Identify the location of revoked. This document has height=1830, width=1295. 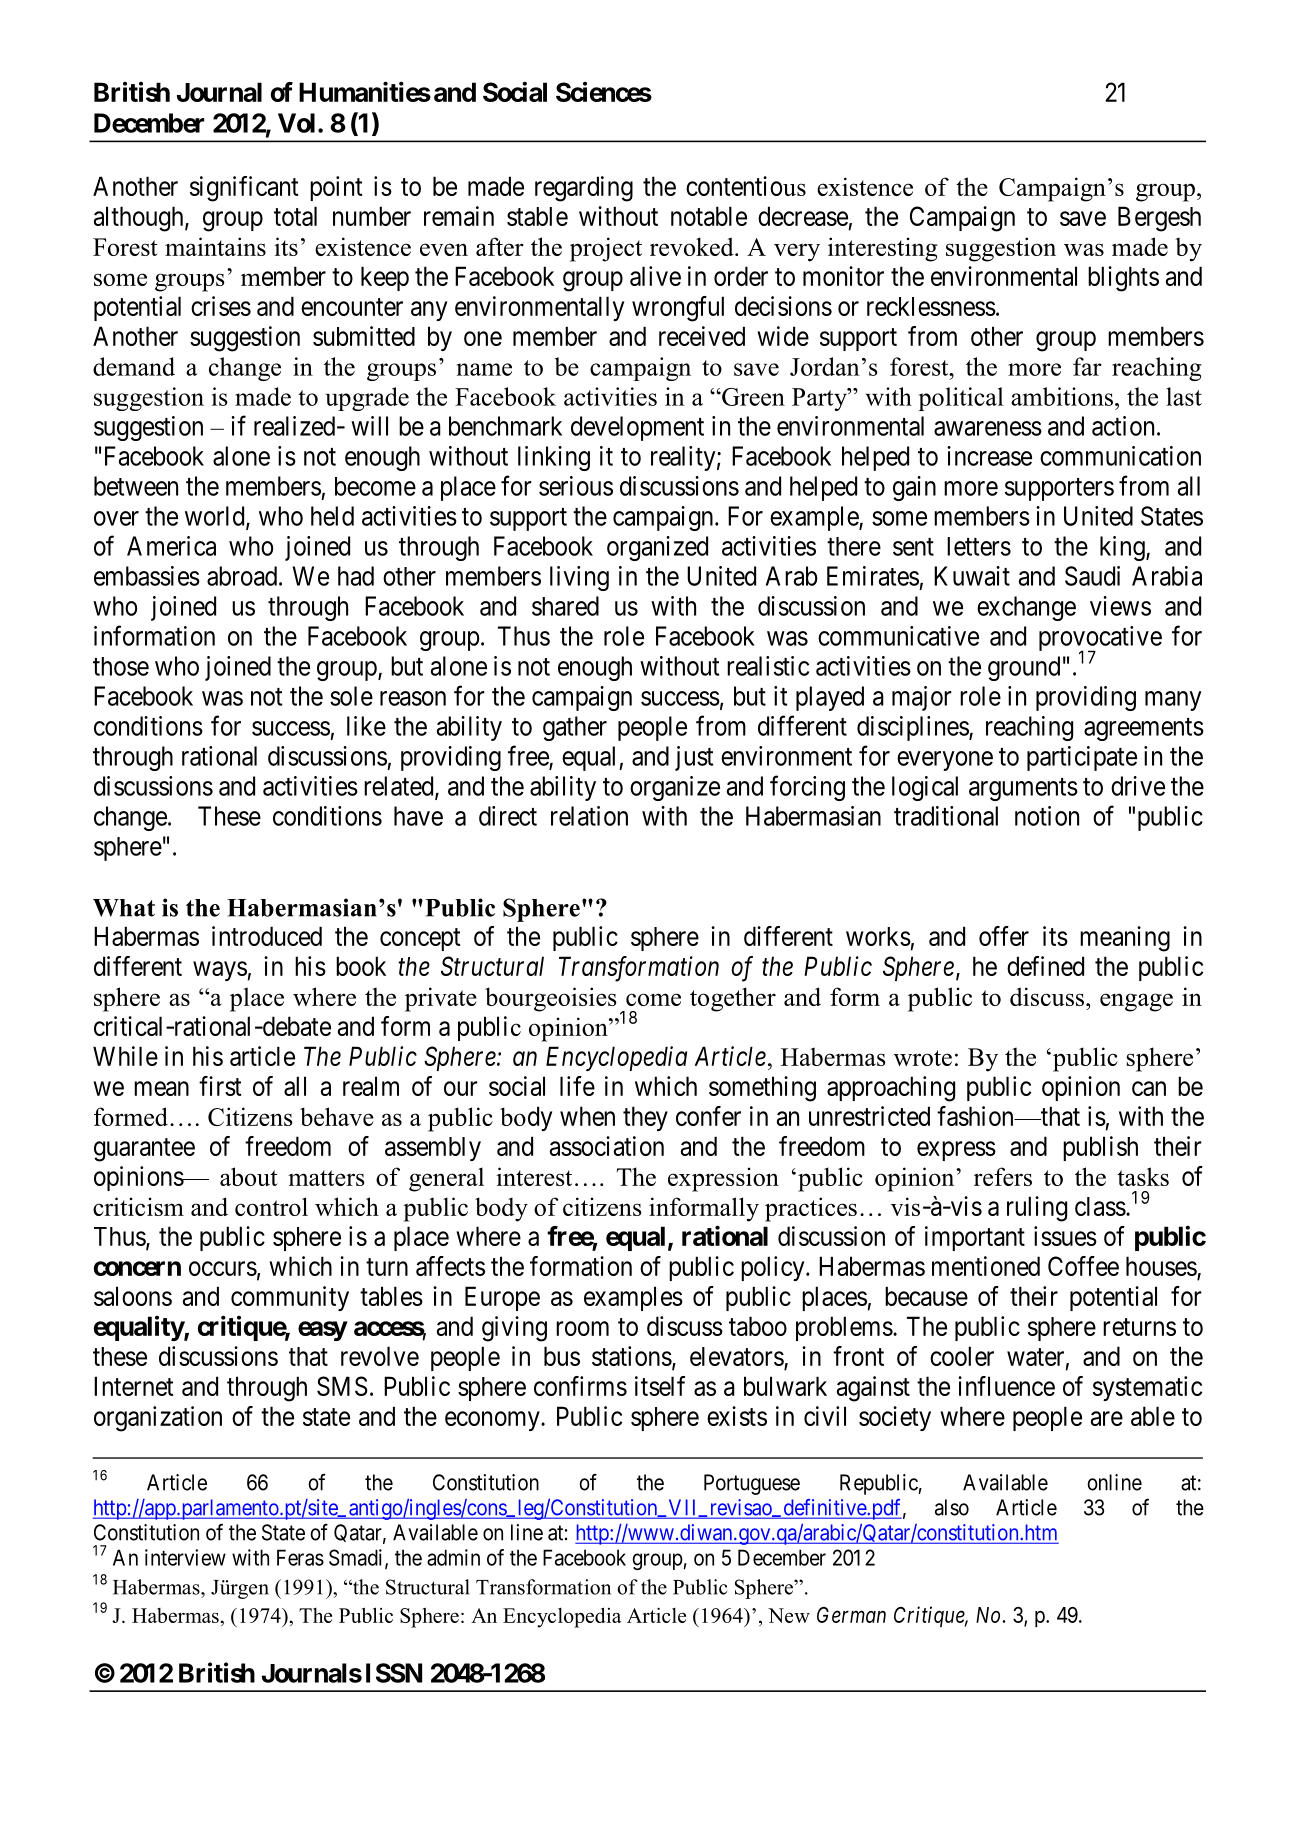
(693, 246).
